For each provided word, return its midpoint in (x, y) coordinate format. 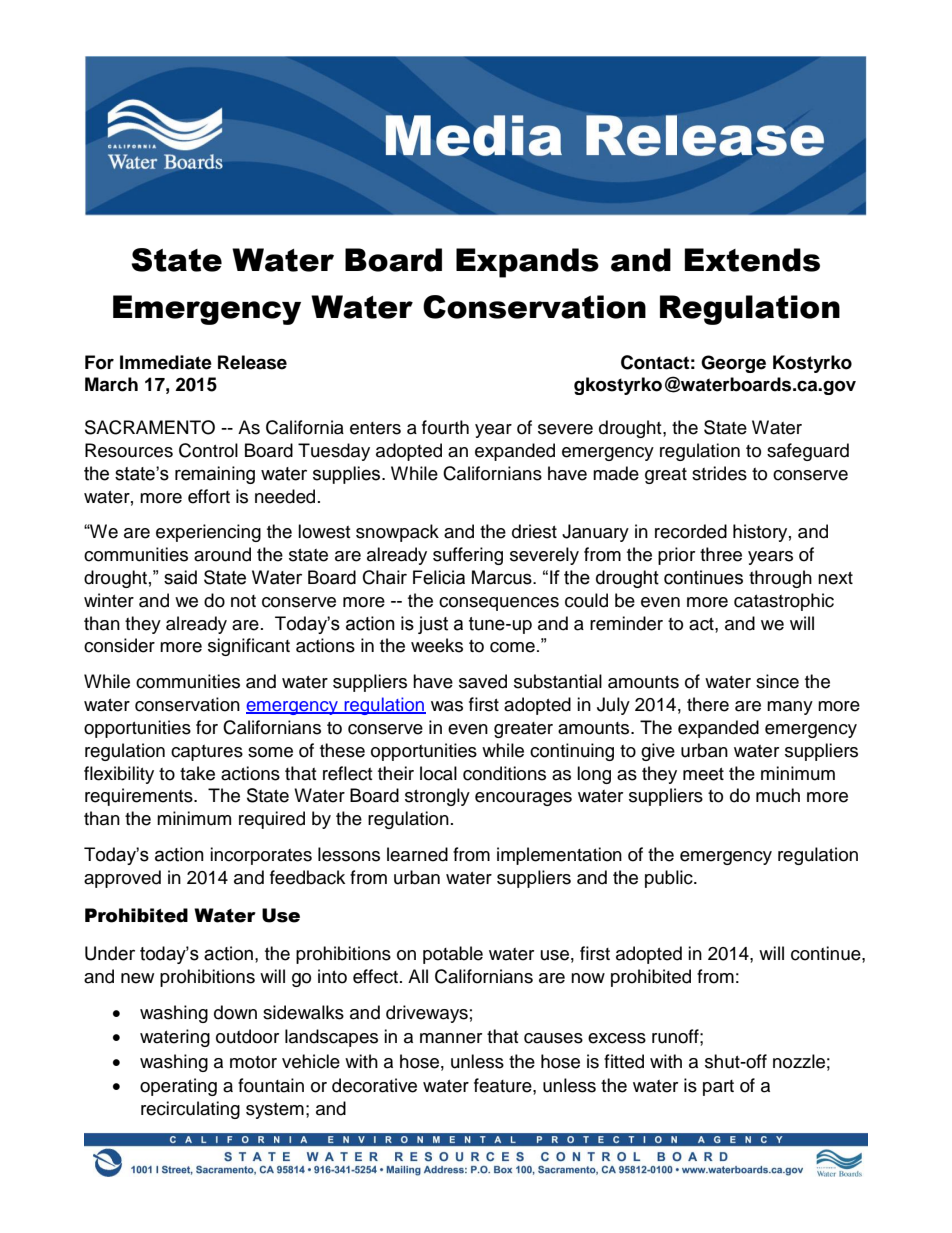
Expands (527, 263)
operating (178, 1087)
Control (208, 450)
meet (703, 774)
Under (110, 953)
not (243, 601)
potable (453, 955)
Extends (752, 260)
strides (719, 473)
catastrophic (784, 602)
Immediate (166, 362)
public (670, 879)
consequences (499, 604)
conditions (504, 773)
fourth (445, 427)
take (197, 773)
